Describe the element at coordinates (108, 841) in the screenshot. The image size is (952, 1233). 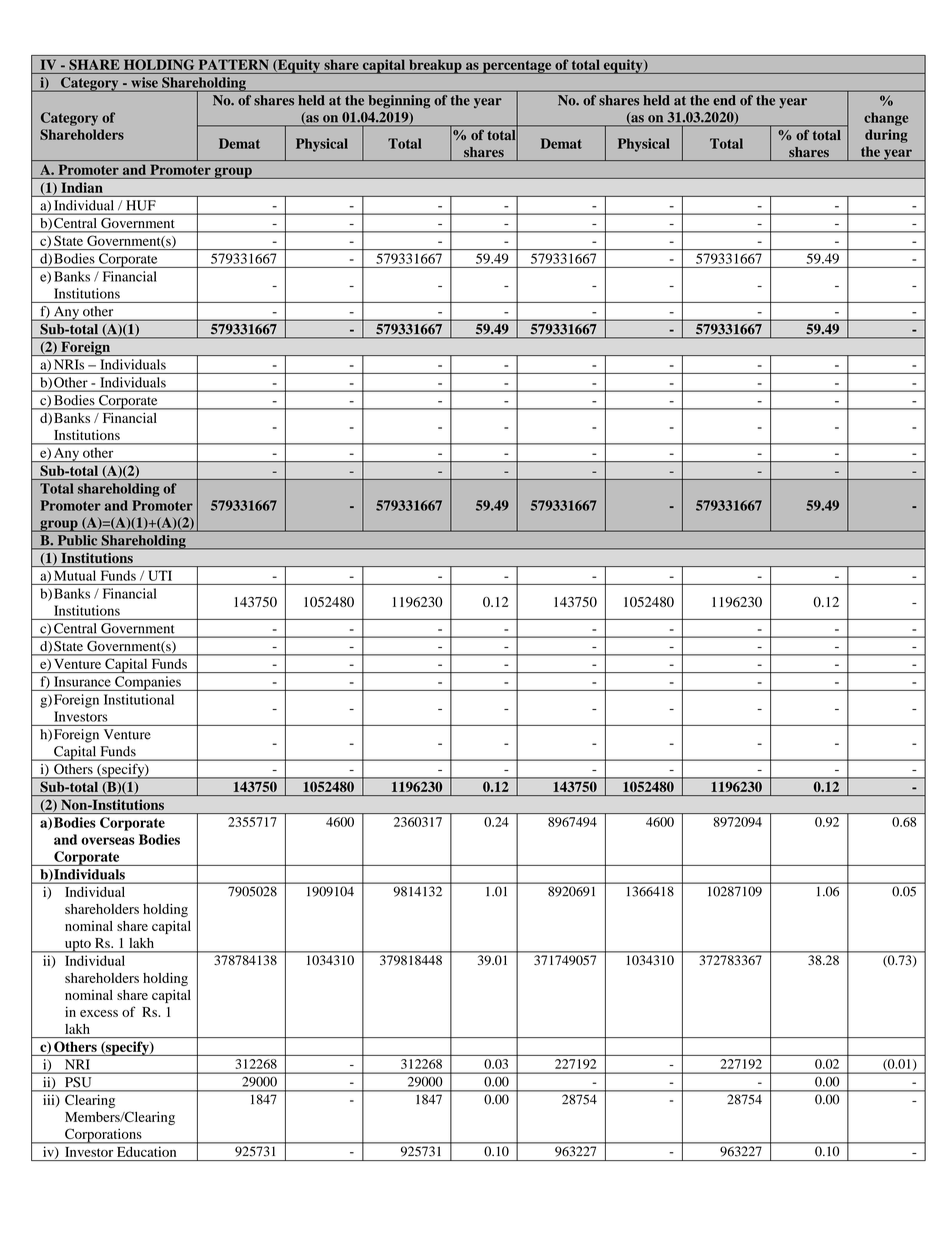
I see `overseas` at that location.
